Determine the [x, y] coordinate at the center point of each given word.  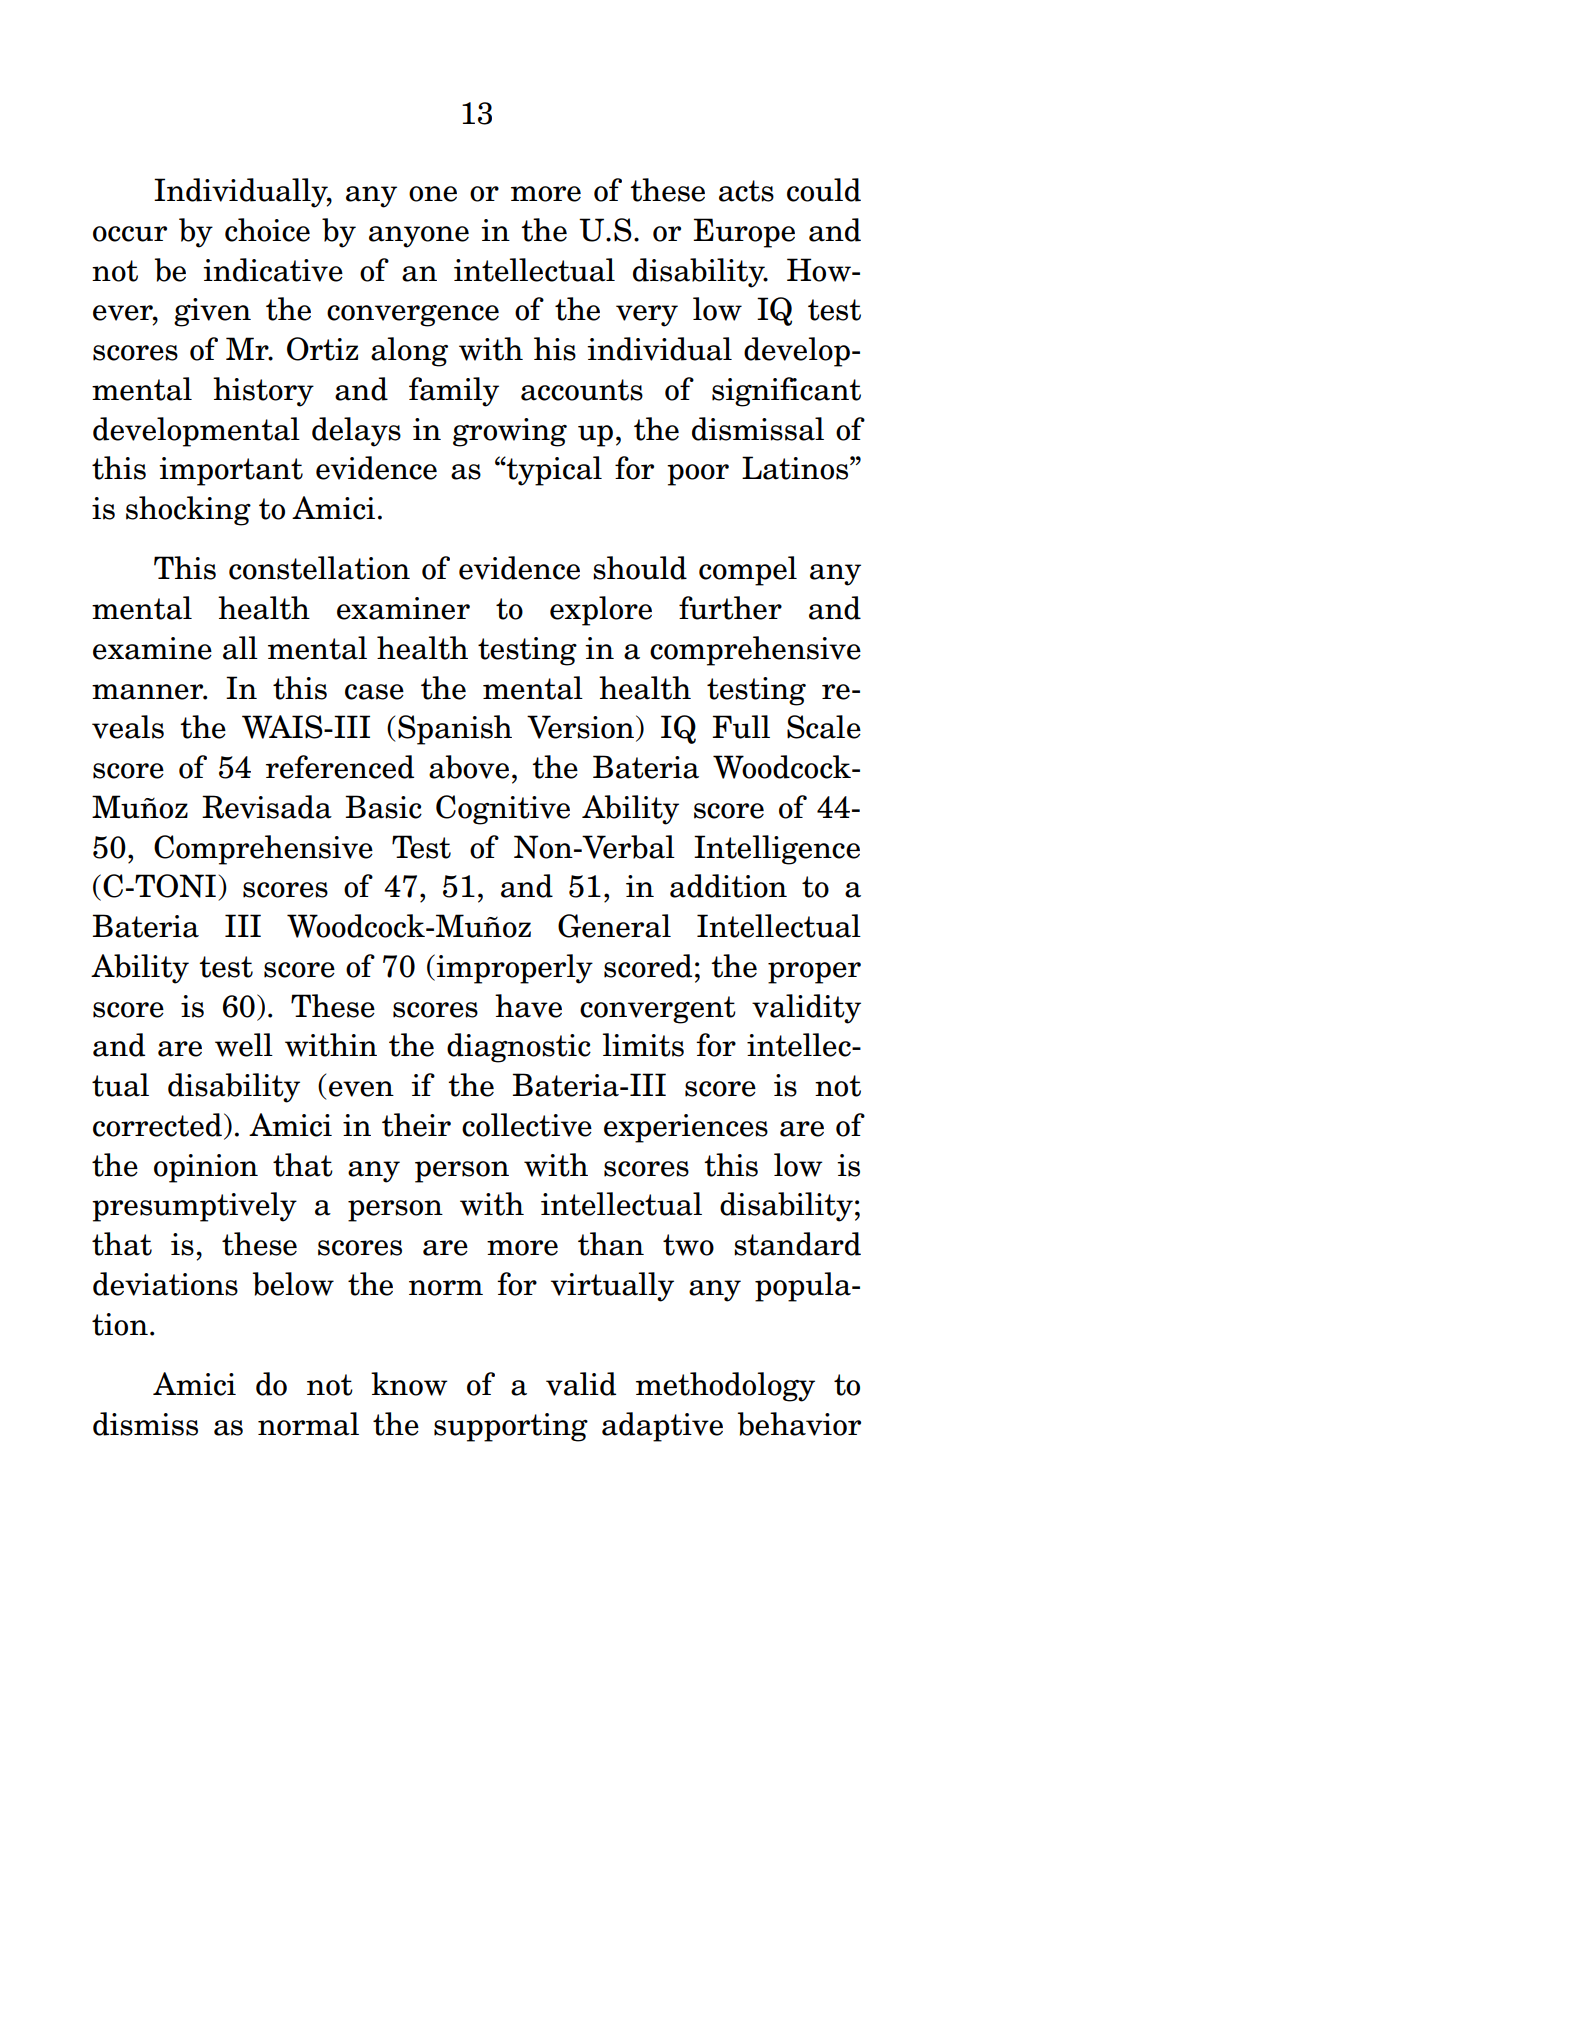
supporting [511, 1427]
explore [601, 611]
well [244, 1045]
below [293, 1284]
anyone [419, 237]
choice [267, 230]
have [528, 1006]
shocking [188, 511]
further [730, 608]
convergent [658, 1010]
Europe [744, 233]
